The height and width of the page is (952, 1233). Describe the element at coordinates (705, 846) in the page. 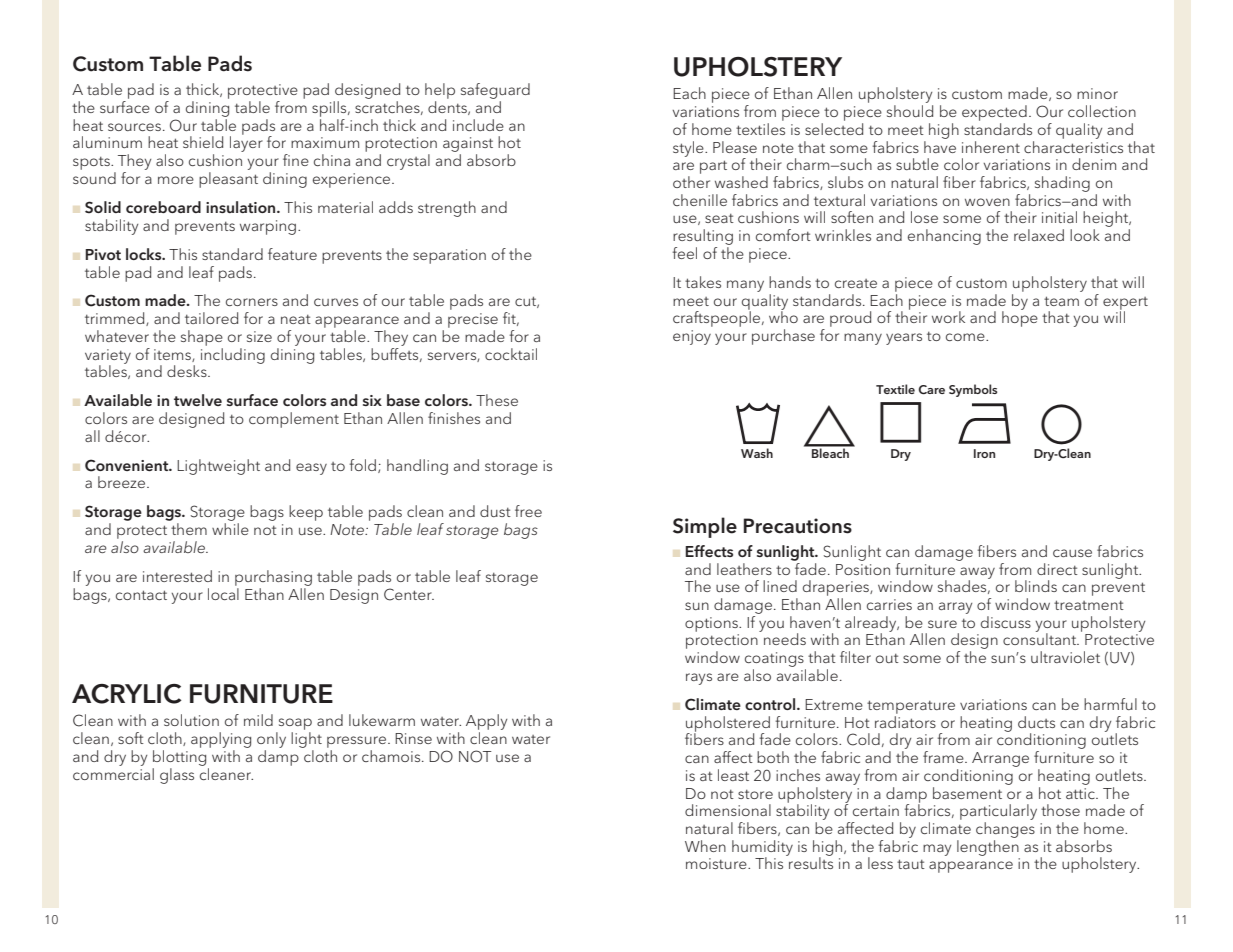

I see `When` at that location.
